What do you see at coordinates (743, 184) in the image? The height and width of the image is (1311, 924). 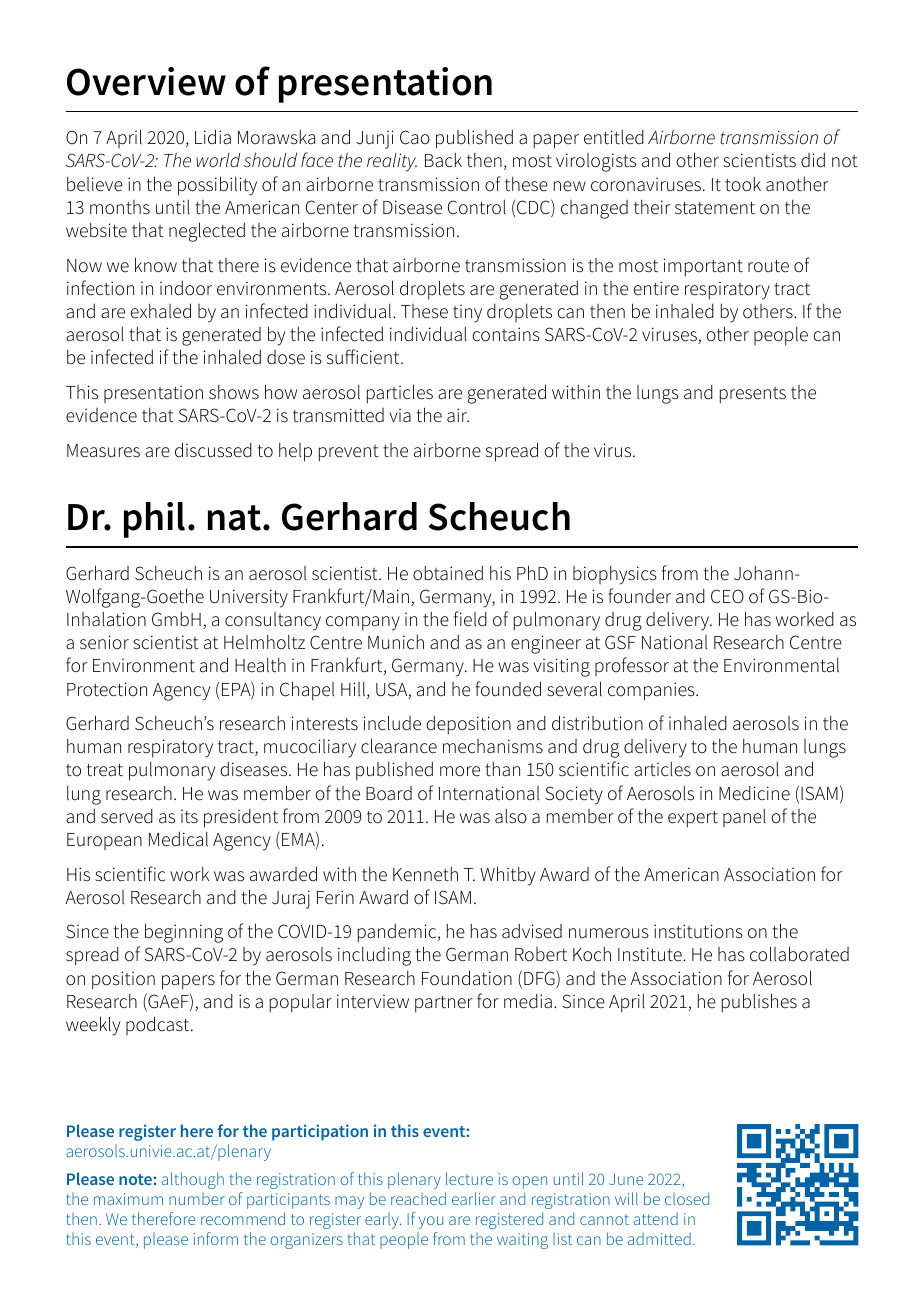 I see `took` at bounding box center [743, 184].
